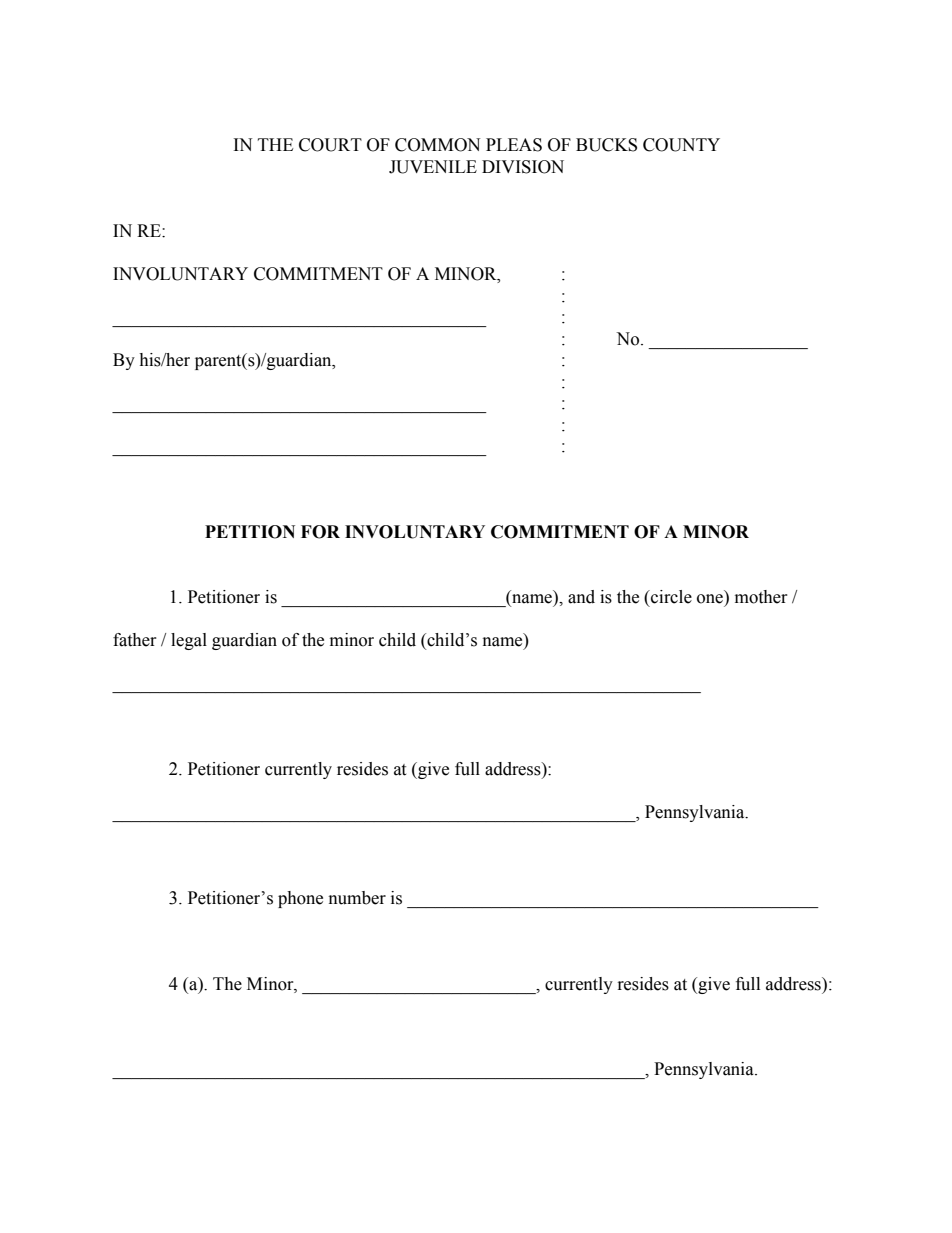  Describe the element at coordinates (330, 145) in the screenshot. I see `COURT` at that location.
